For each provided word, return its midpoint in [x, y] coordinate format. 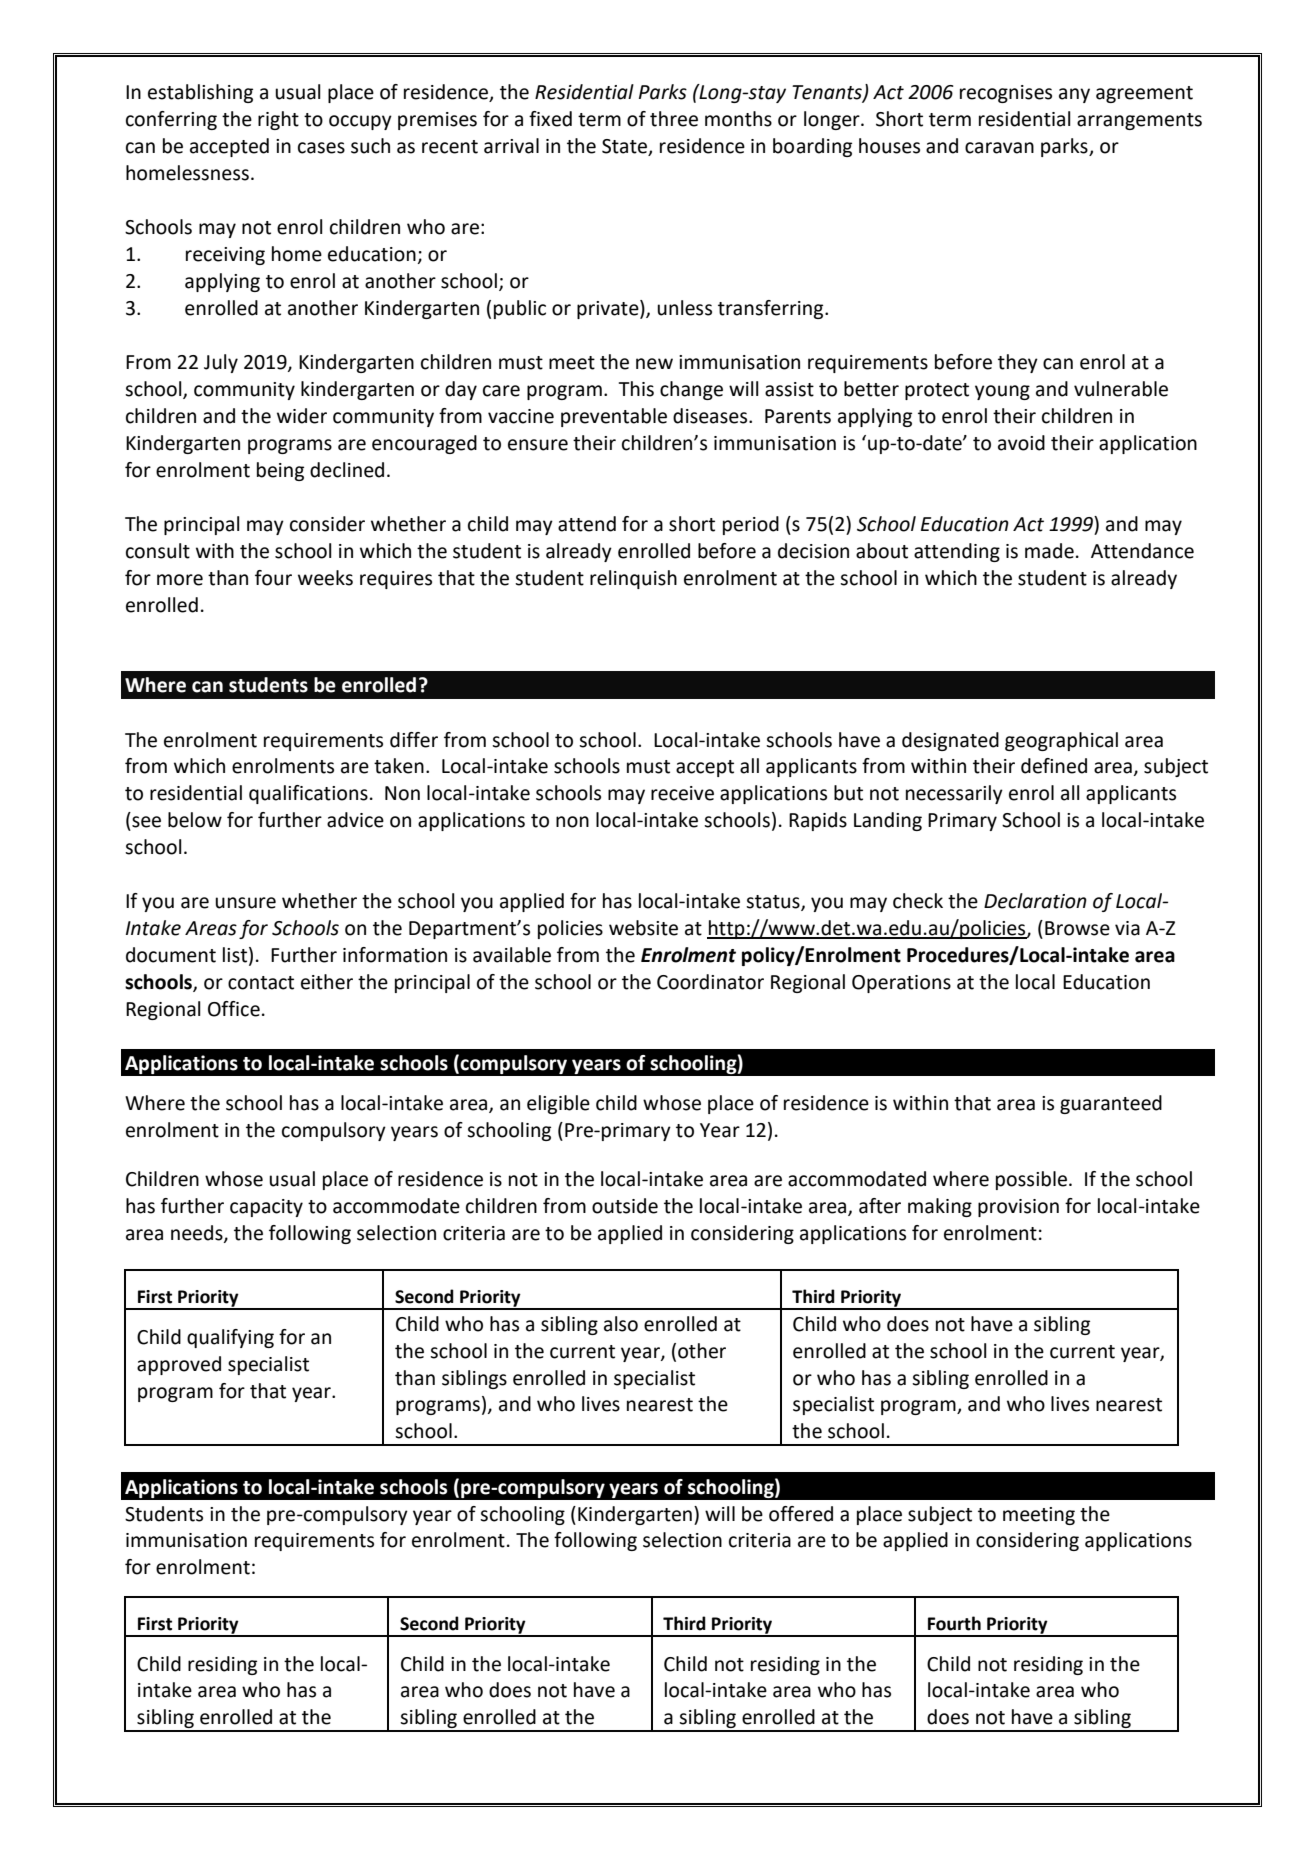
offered [801, 1514]
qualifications [308, 794]
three [674, 119]
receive [682, 793]
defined [1054, 766]
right [278, 120]
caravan [999, 148]
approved [179, 1365]
